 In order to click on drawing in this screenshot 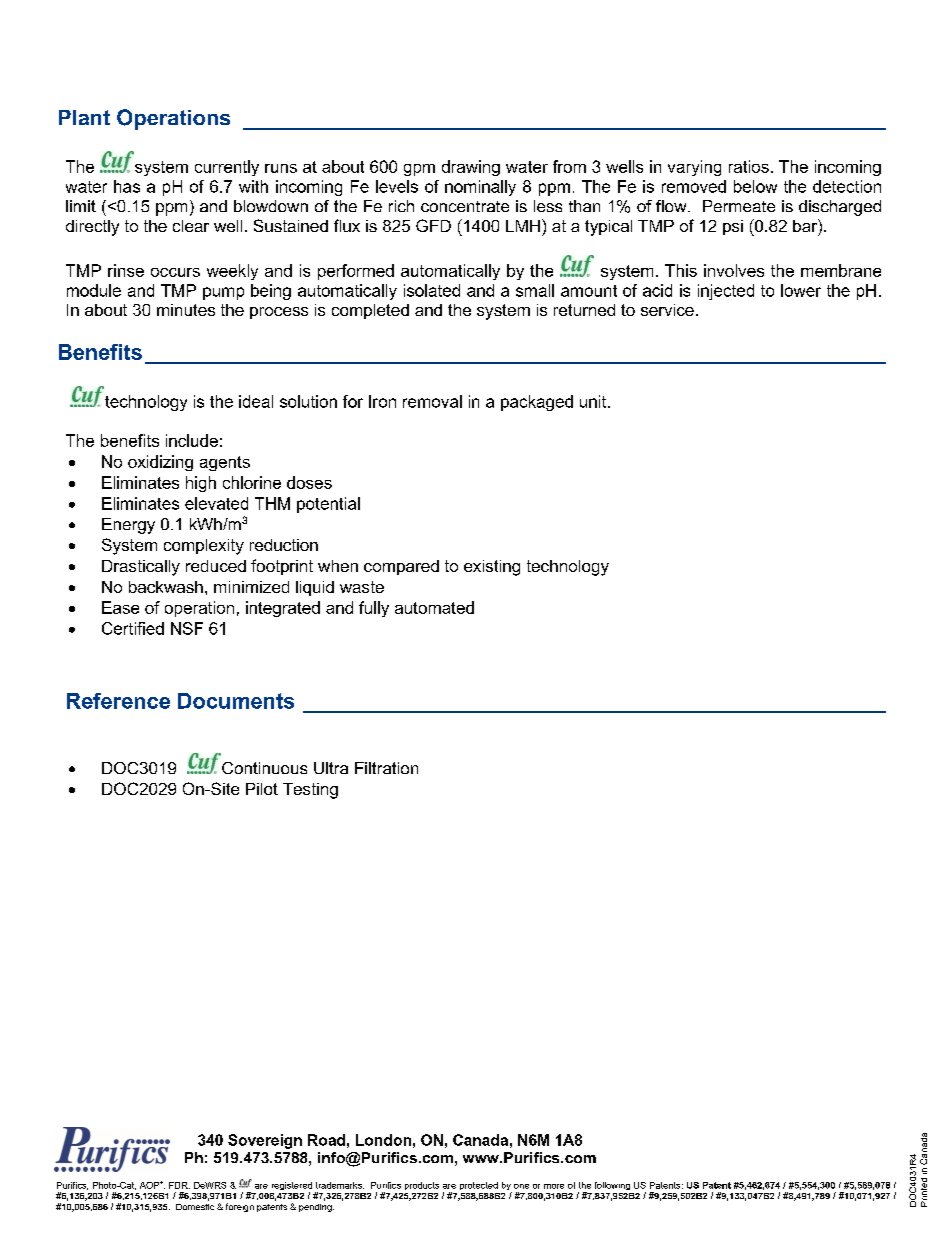, I will do `click(471, 168)`.
